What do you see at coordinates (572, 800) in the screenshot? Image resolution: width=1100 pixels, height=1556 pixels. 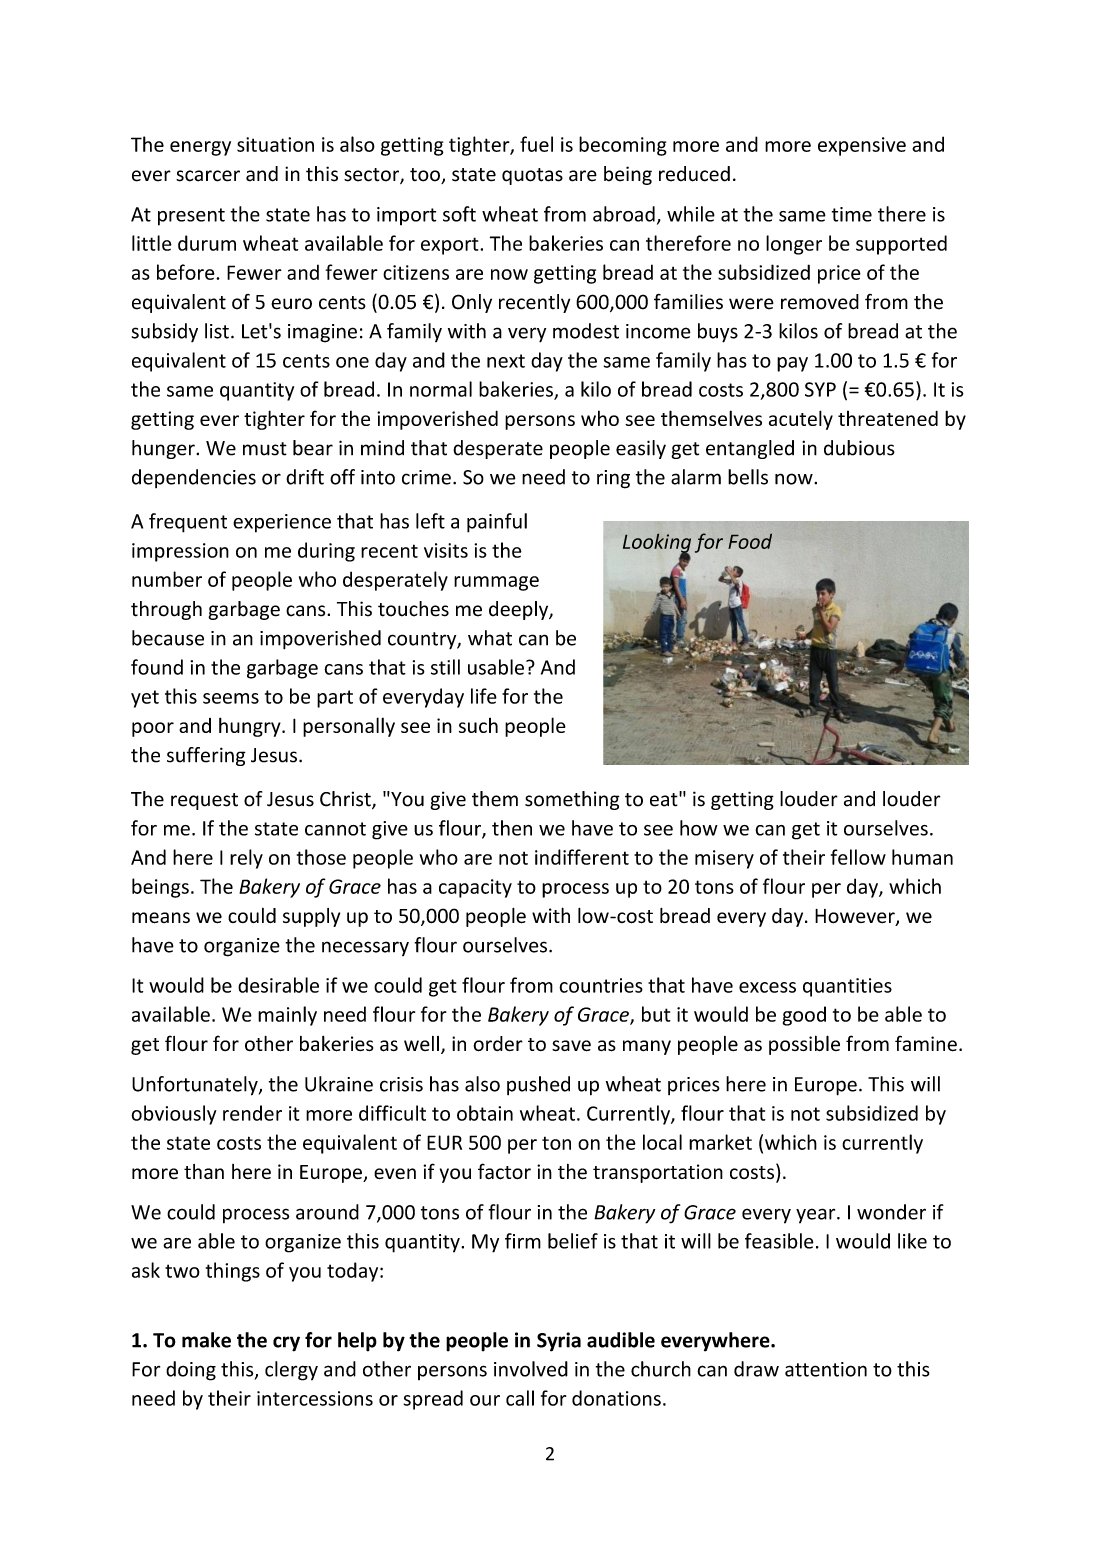 I see `something` at bounding box center [572, 800].
